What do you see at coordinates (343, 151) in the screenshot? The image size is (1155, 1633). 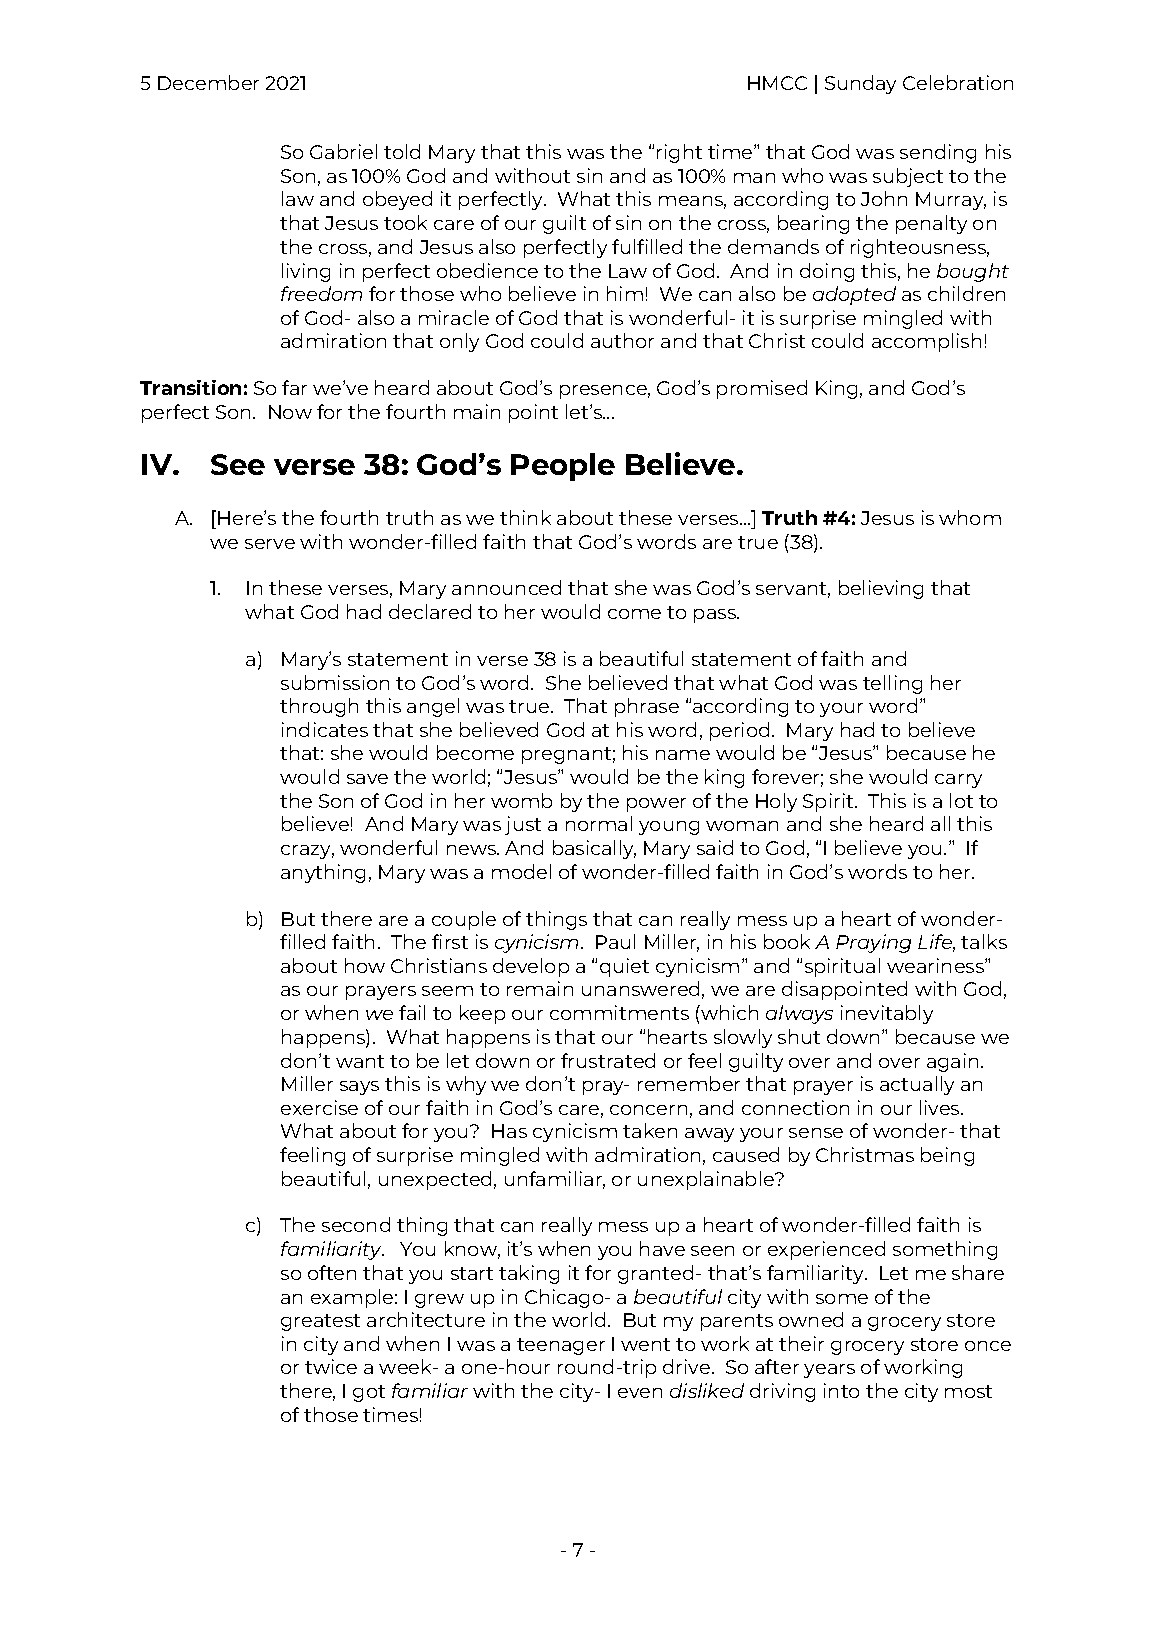 I see `Gabriel` at bounding box center [343, 151].
